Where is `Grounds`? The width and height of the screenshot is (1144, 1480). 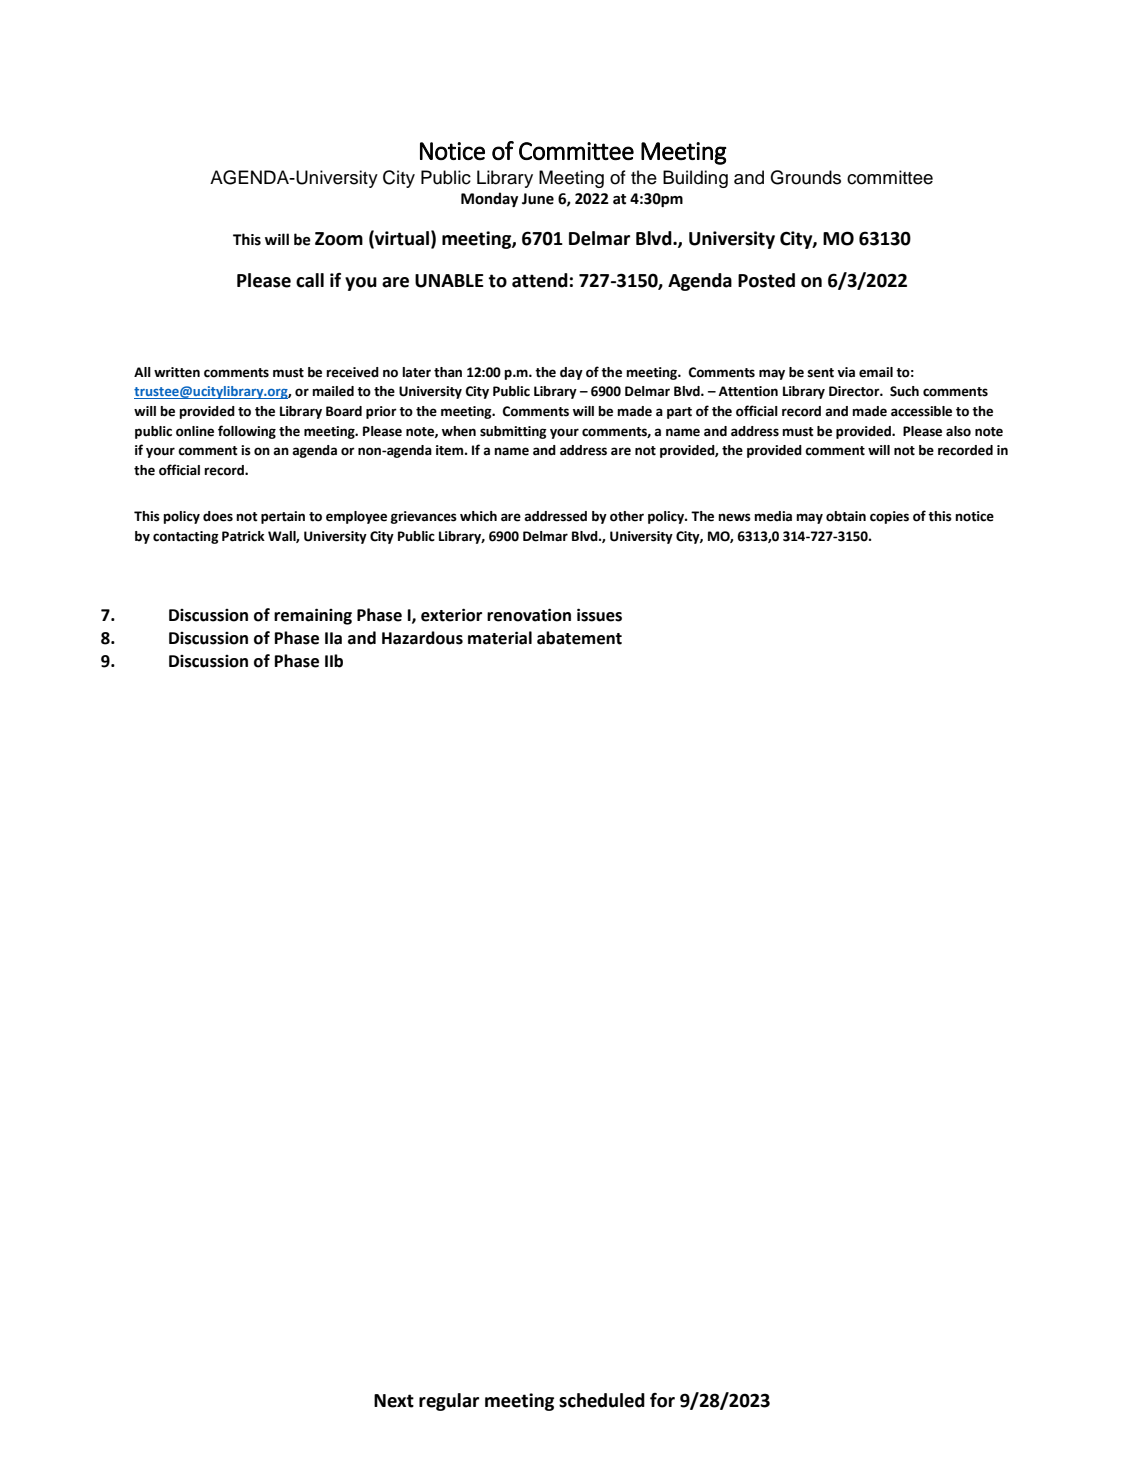 Grounds is located at coordinates (805, 177).
